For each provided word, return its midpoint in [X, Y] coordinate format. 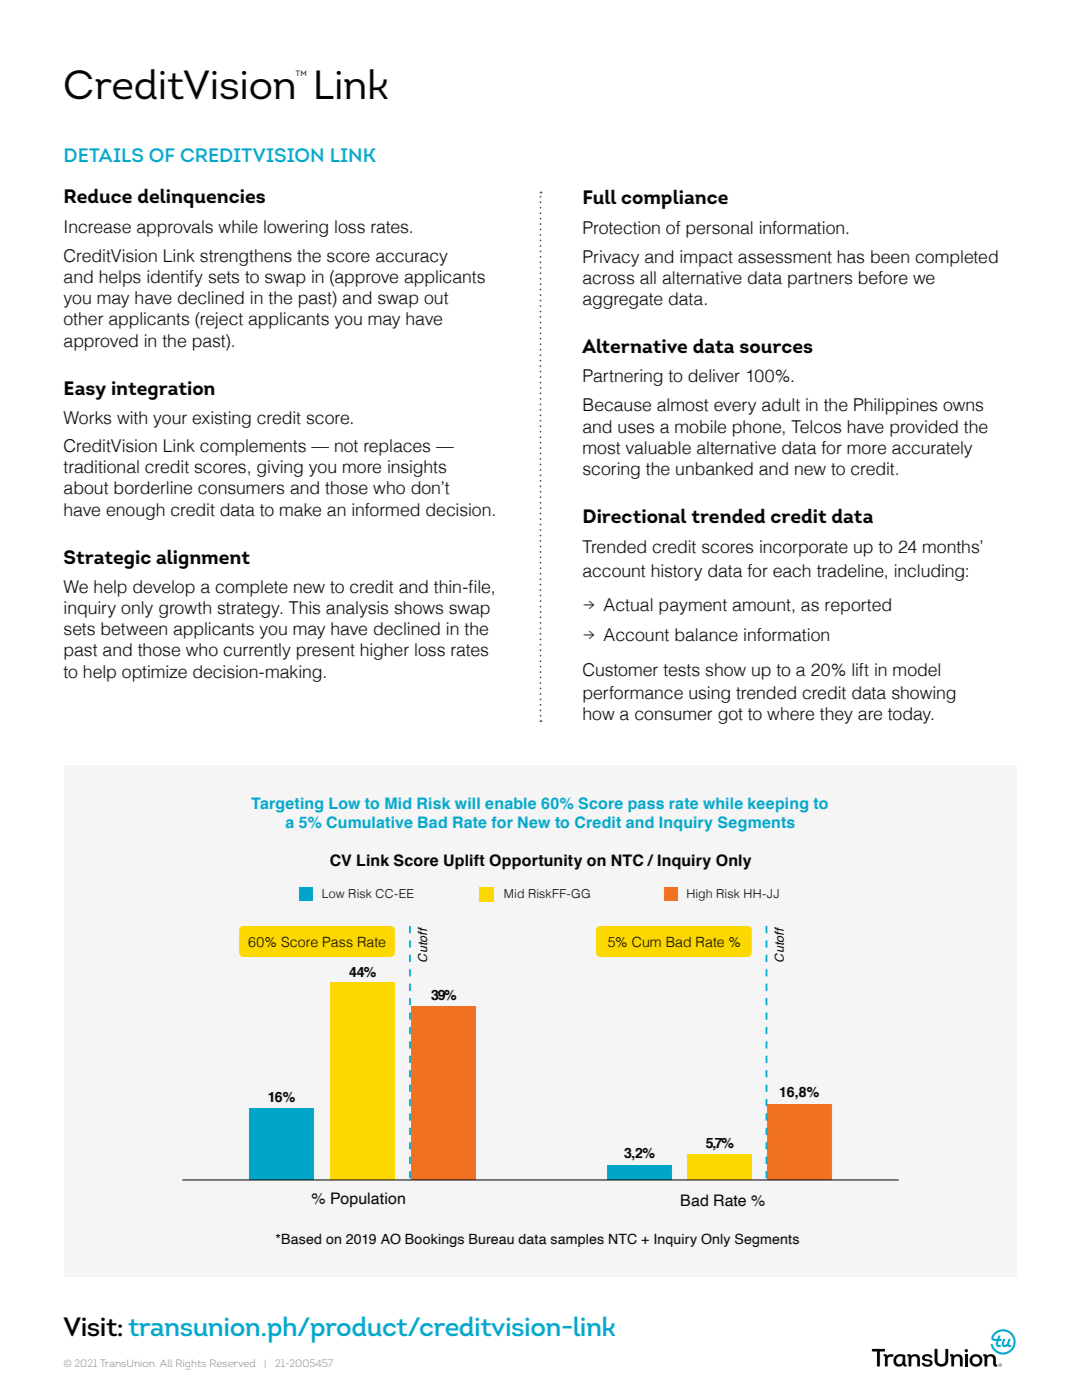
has [850, 257]
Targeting [287, 805]
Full [600, 196]
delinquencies [201, 198]
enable [510, 803]
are [870, 715]
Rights [191, 1364]
